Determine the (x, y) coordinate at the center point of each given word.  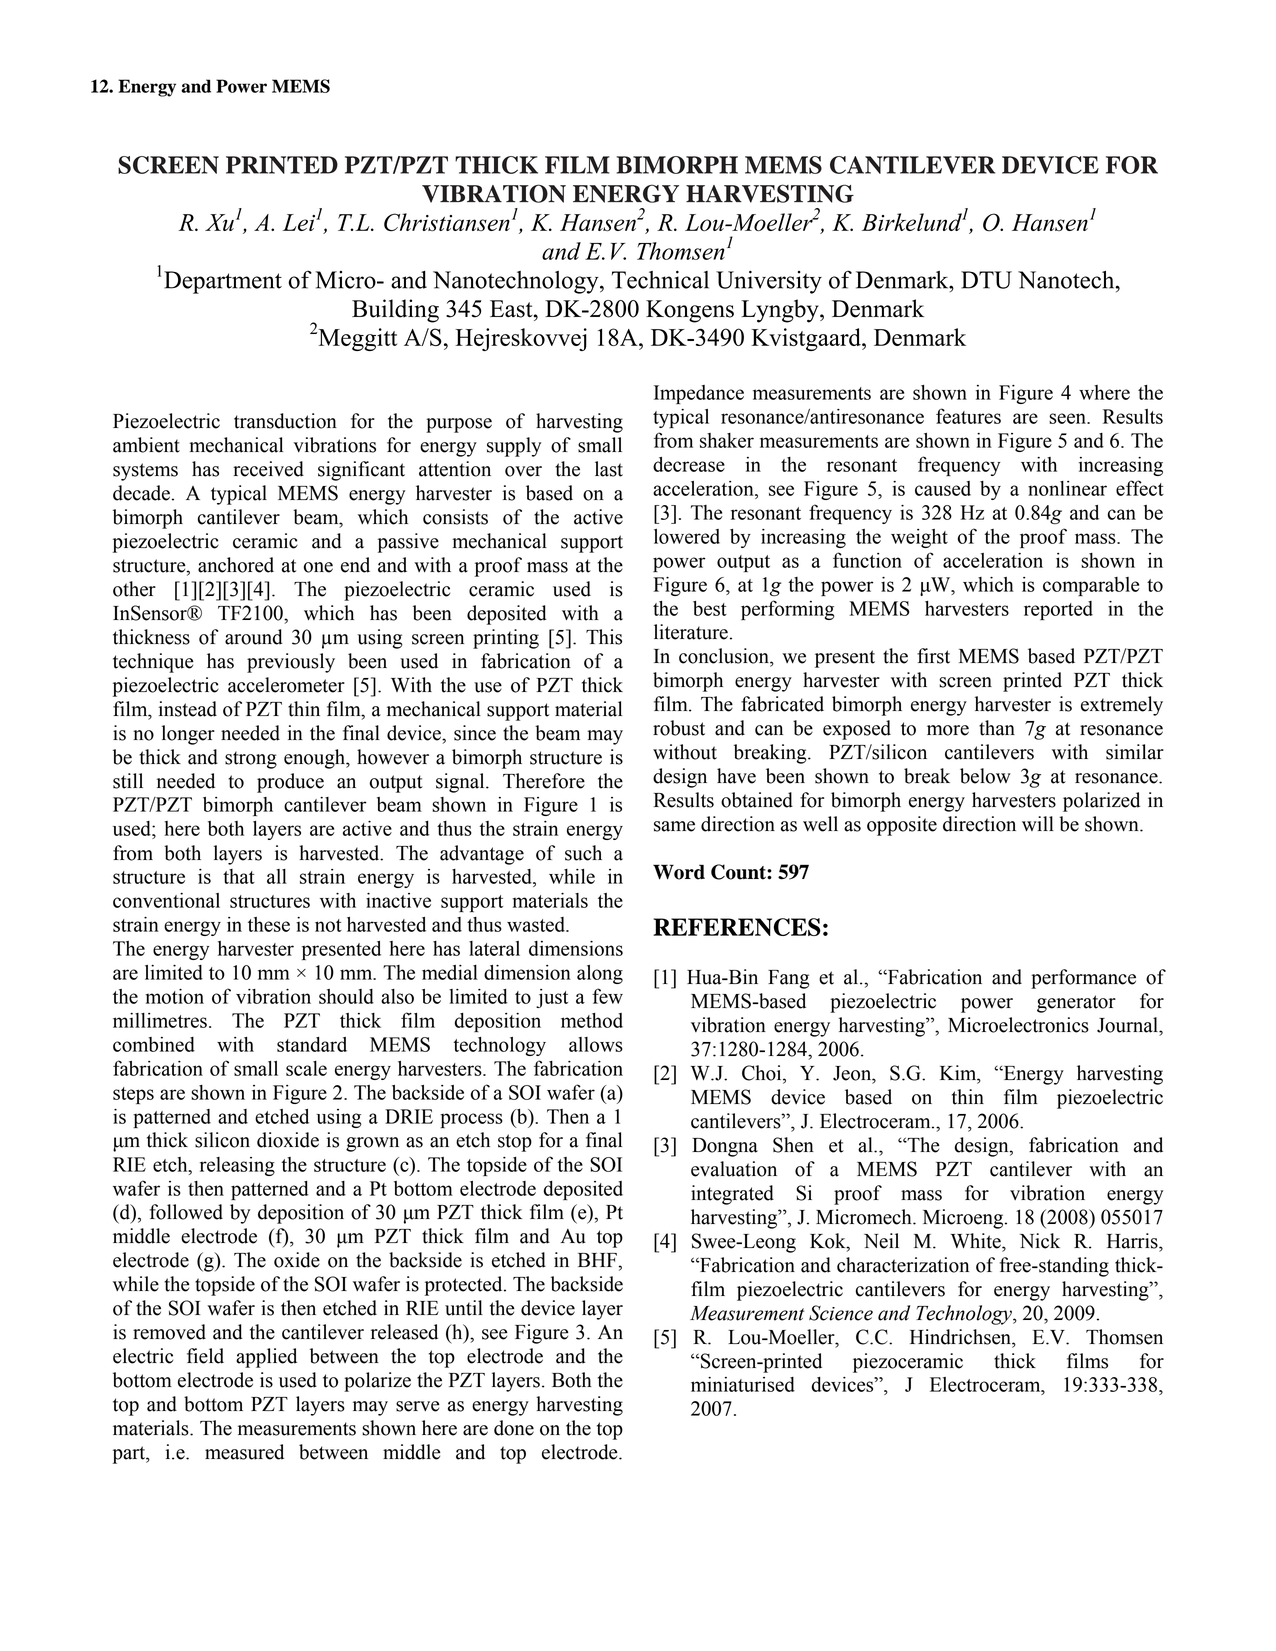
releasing (237, 1166)
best (710, 608)
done (514, 1428)
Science (841, 1313)
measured (244, 1452)
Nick (1040, 1241)
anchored (236, 565)
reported (1058, 610)
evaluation (734, 1169)
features (968, 416)
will (1038, 823)
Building (395, 311)
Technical (660, 280)
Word (679, 872)
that (239, 876)
